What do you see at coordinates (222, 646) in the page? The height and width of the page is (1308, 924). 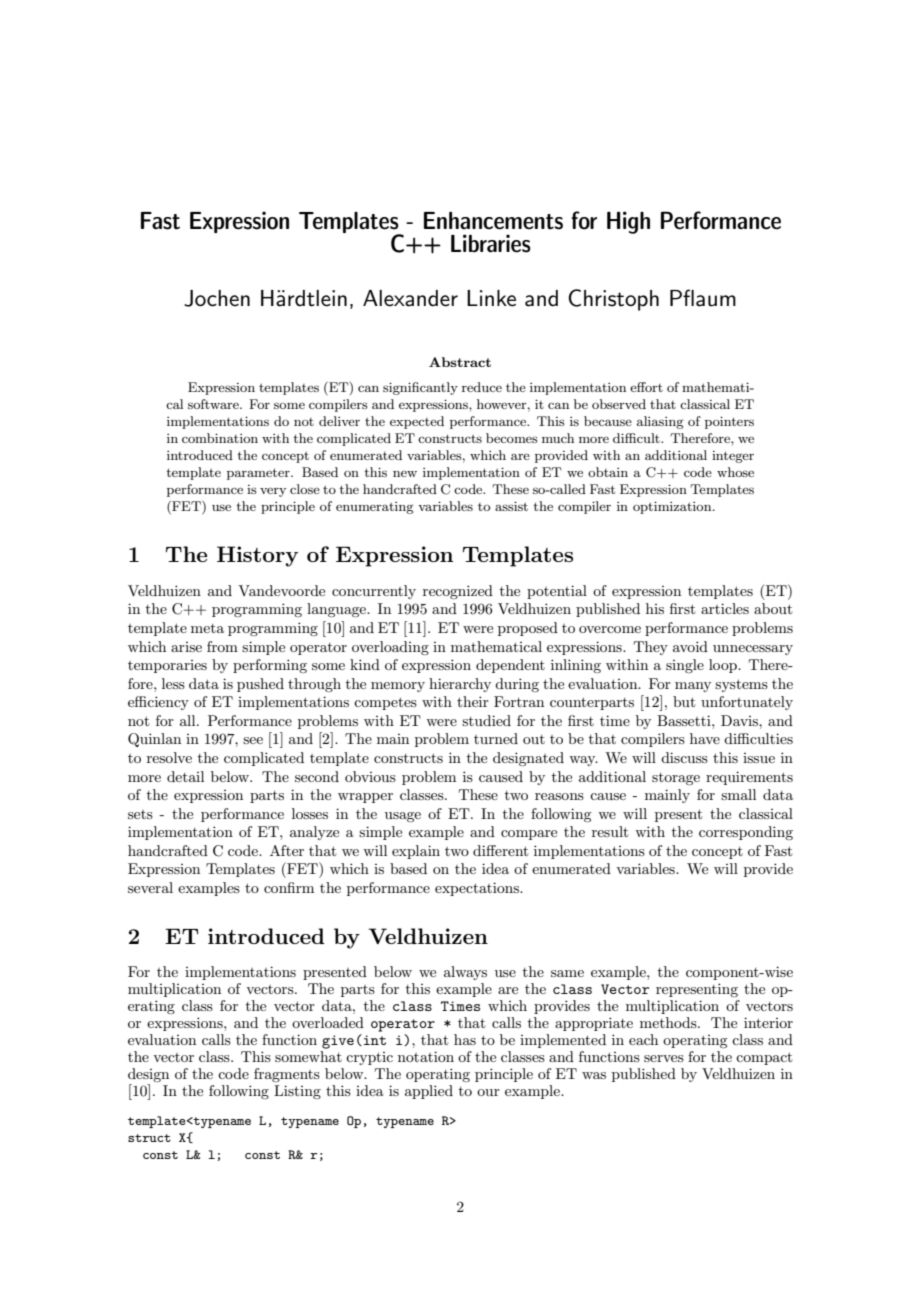 I see `from` at bounding box center [222, 646].
